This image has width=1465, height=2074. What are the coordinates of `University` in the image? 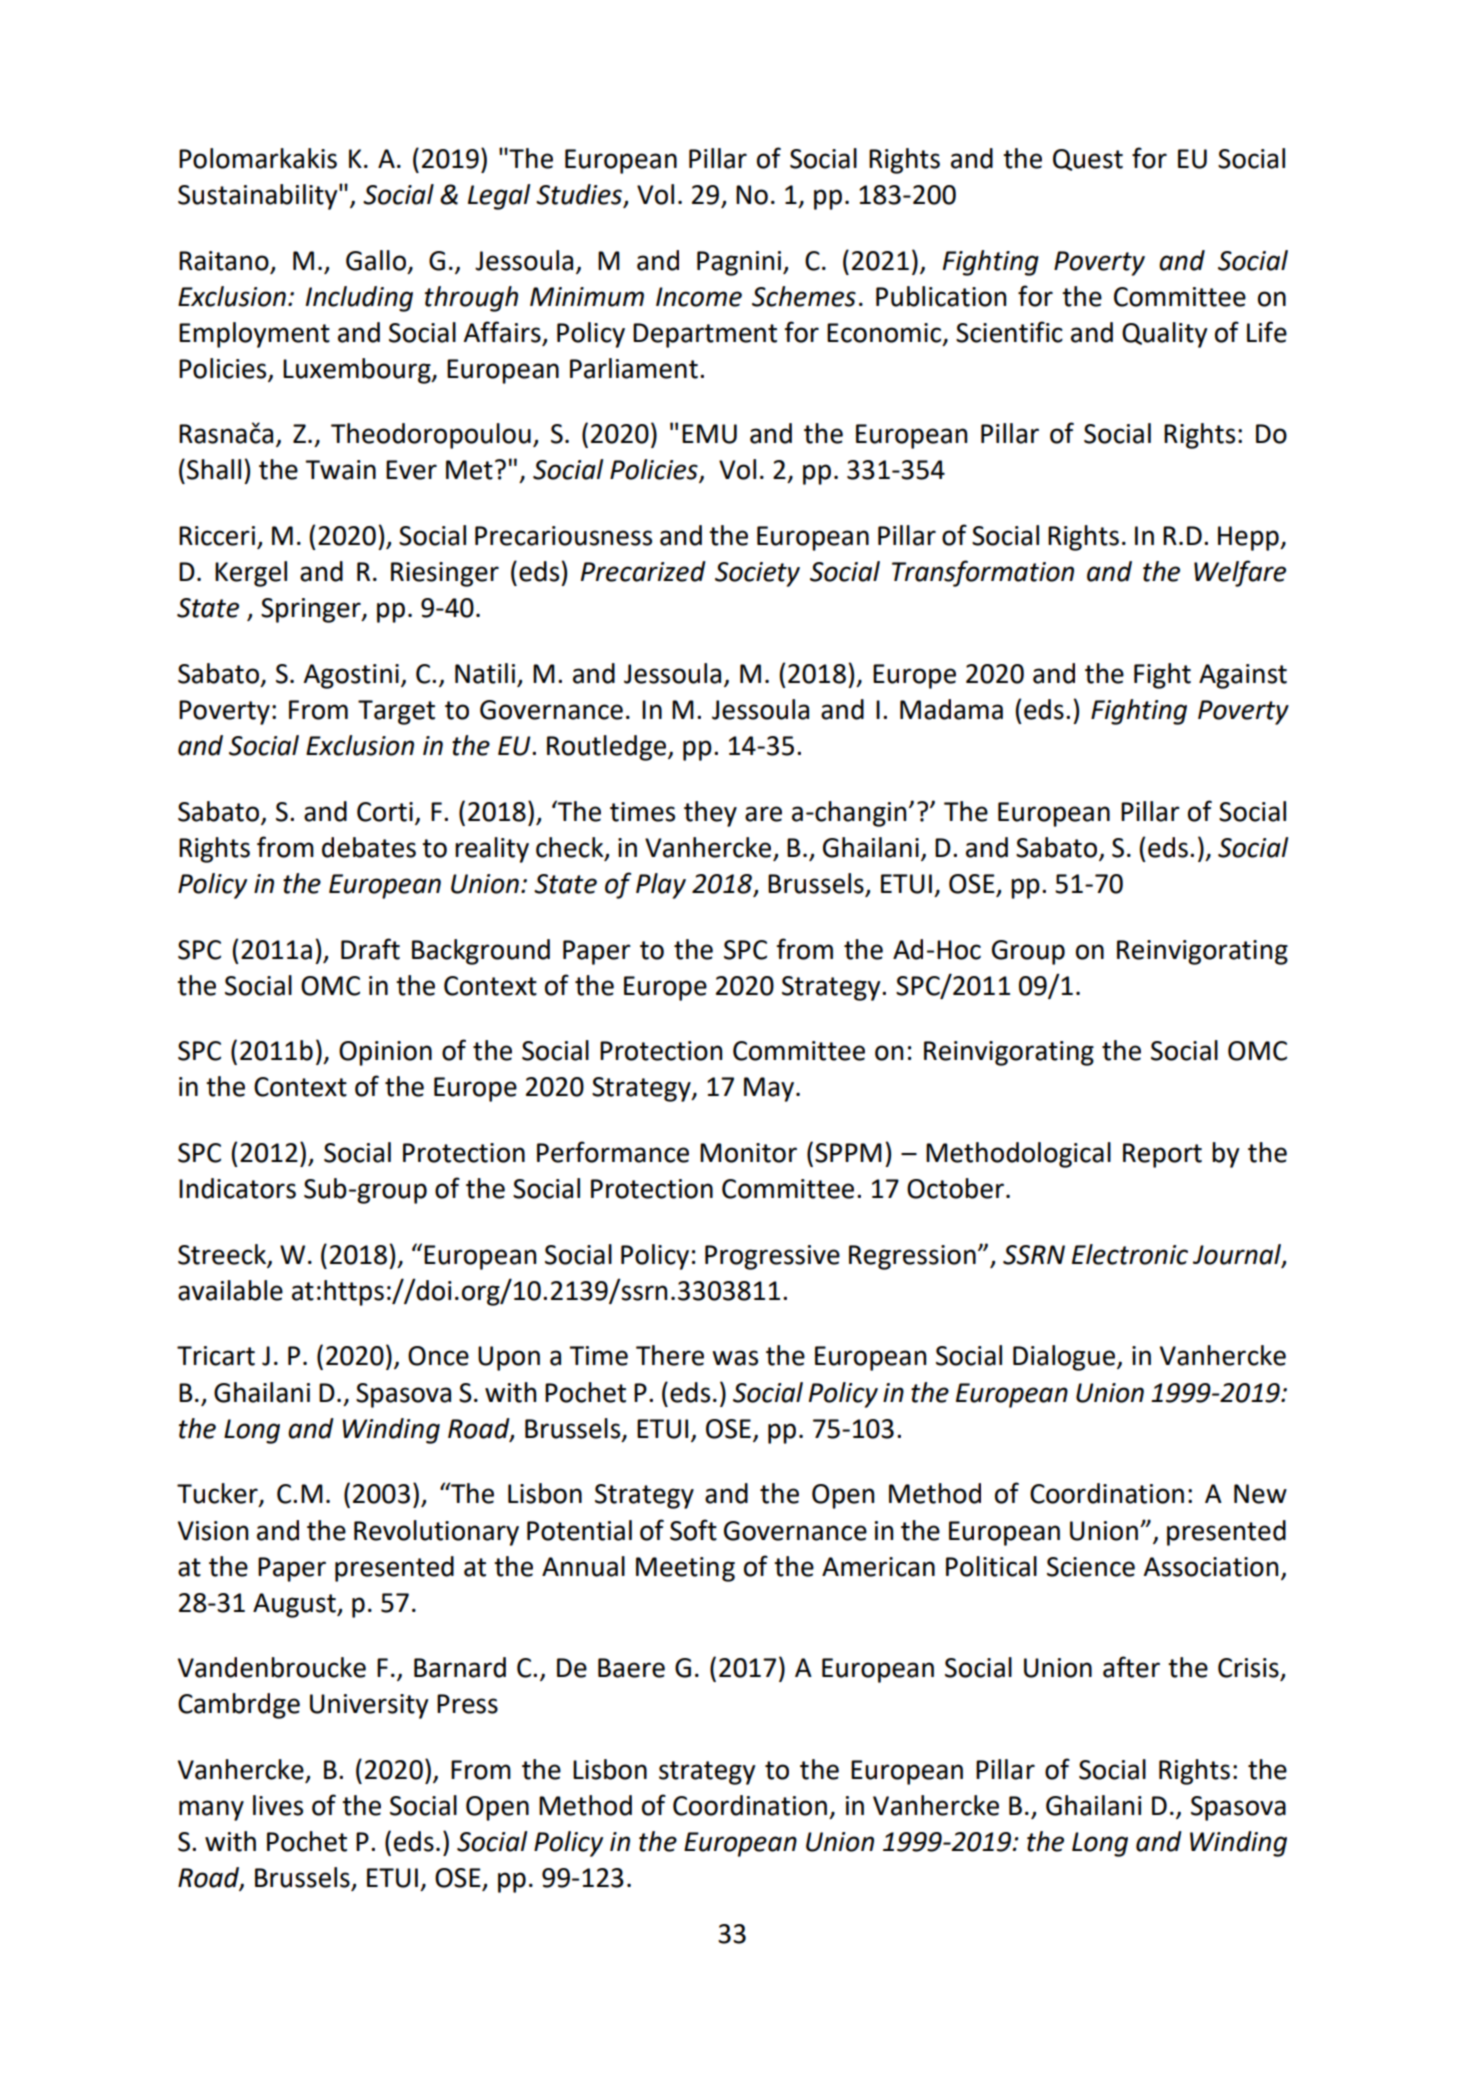 It's located at (369, 1706).
